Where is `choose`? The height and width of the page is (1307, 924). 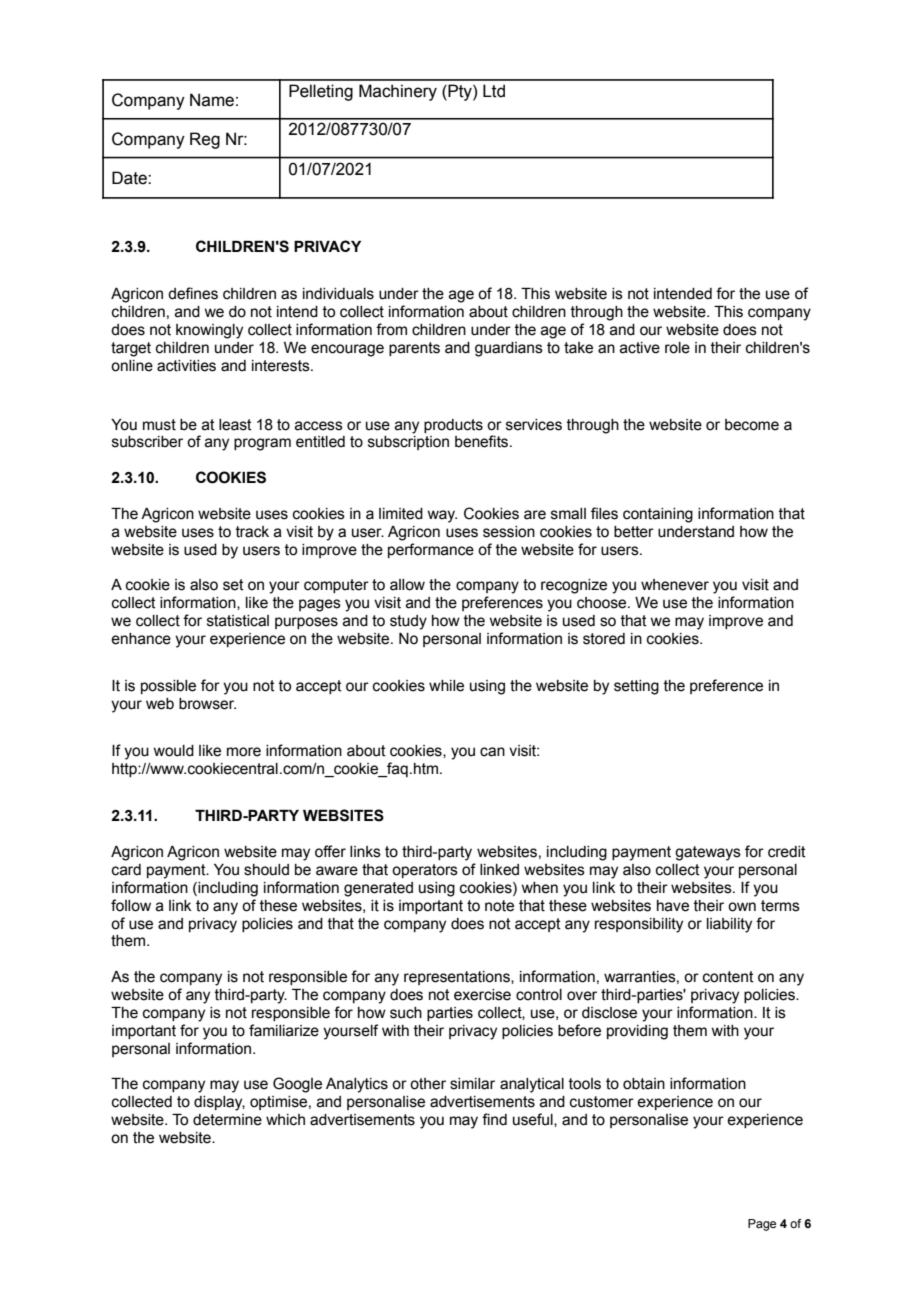 choose is located at coordinates (603, 603).
